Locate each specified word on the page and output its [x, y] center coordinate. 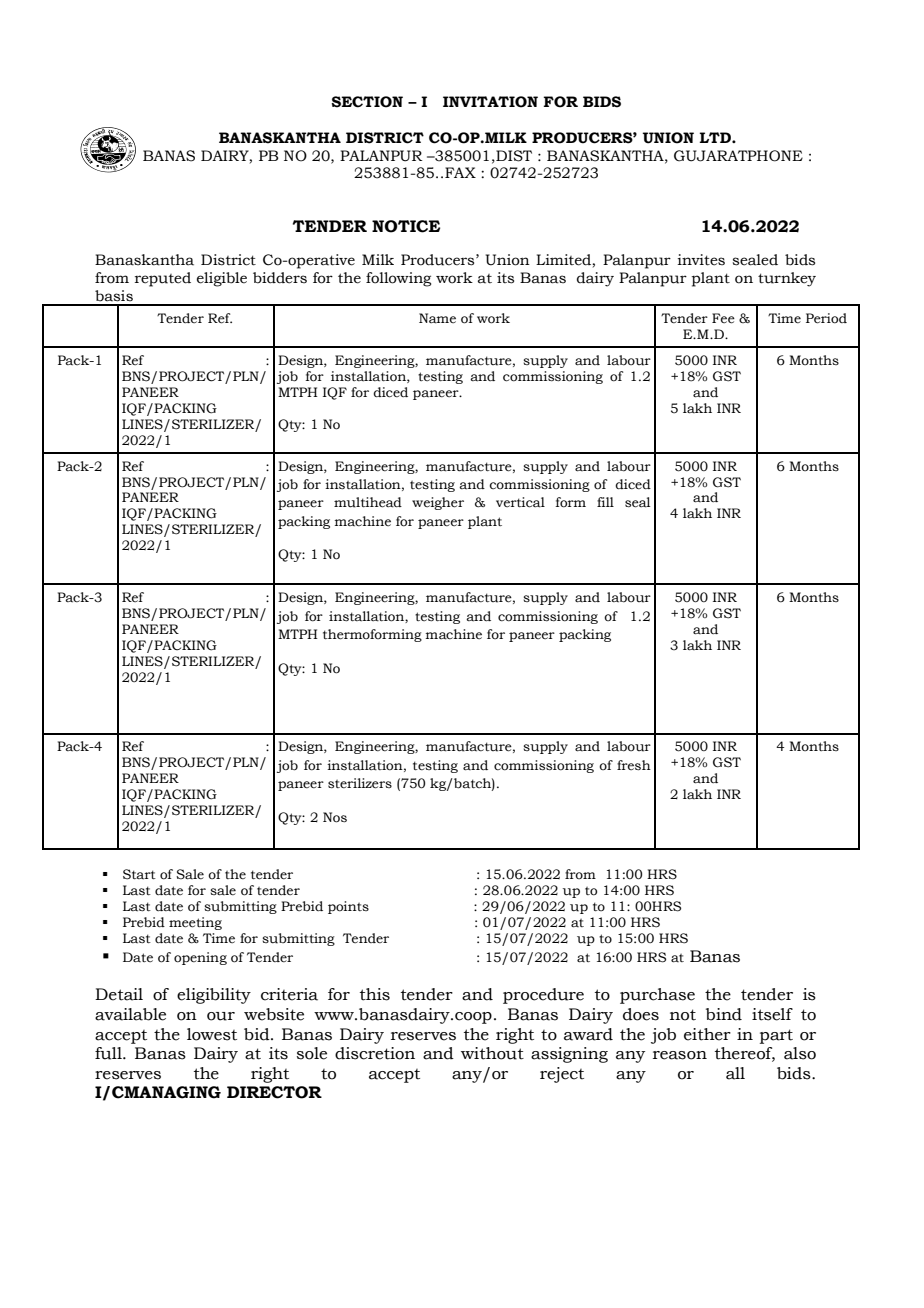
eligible [222, 279]
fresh [634, 765]
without [492, 1053]
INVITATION [490, 102]
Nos [335, 817]
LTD [716, 137]
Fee [723, 318]
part [776, 1036]
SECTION [367, 102]
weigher [438, 503]
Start [139, 874]
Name [437, 318]
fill [605, 502]
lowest [212, 1034]
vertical [520, 502]
